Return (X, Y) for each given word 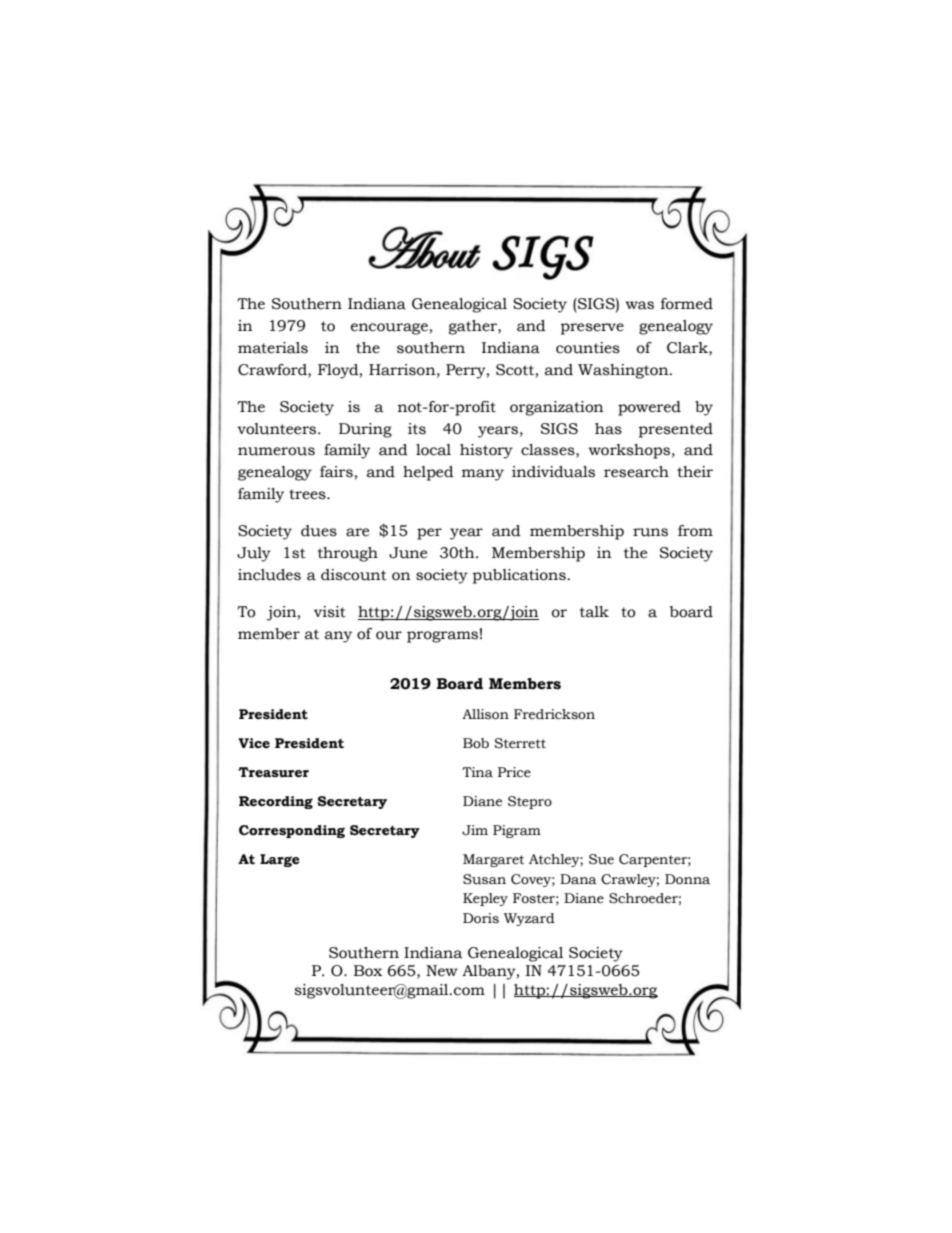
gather (473, 327)
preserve (592, 329)
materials (273, 348)
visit (330, 612)
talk (594, 612)
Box (368, 971)
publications (519, 576)
